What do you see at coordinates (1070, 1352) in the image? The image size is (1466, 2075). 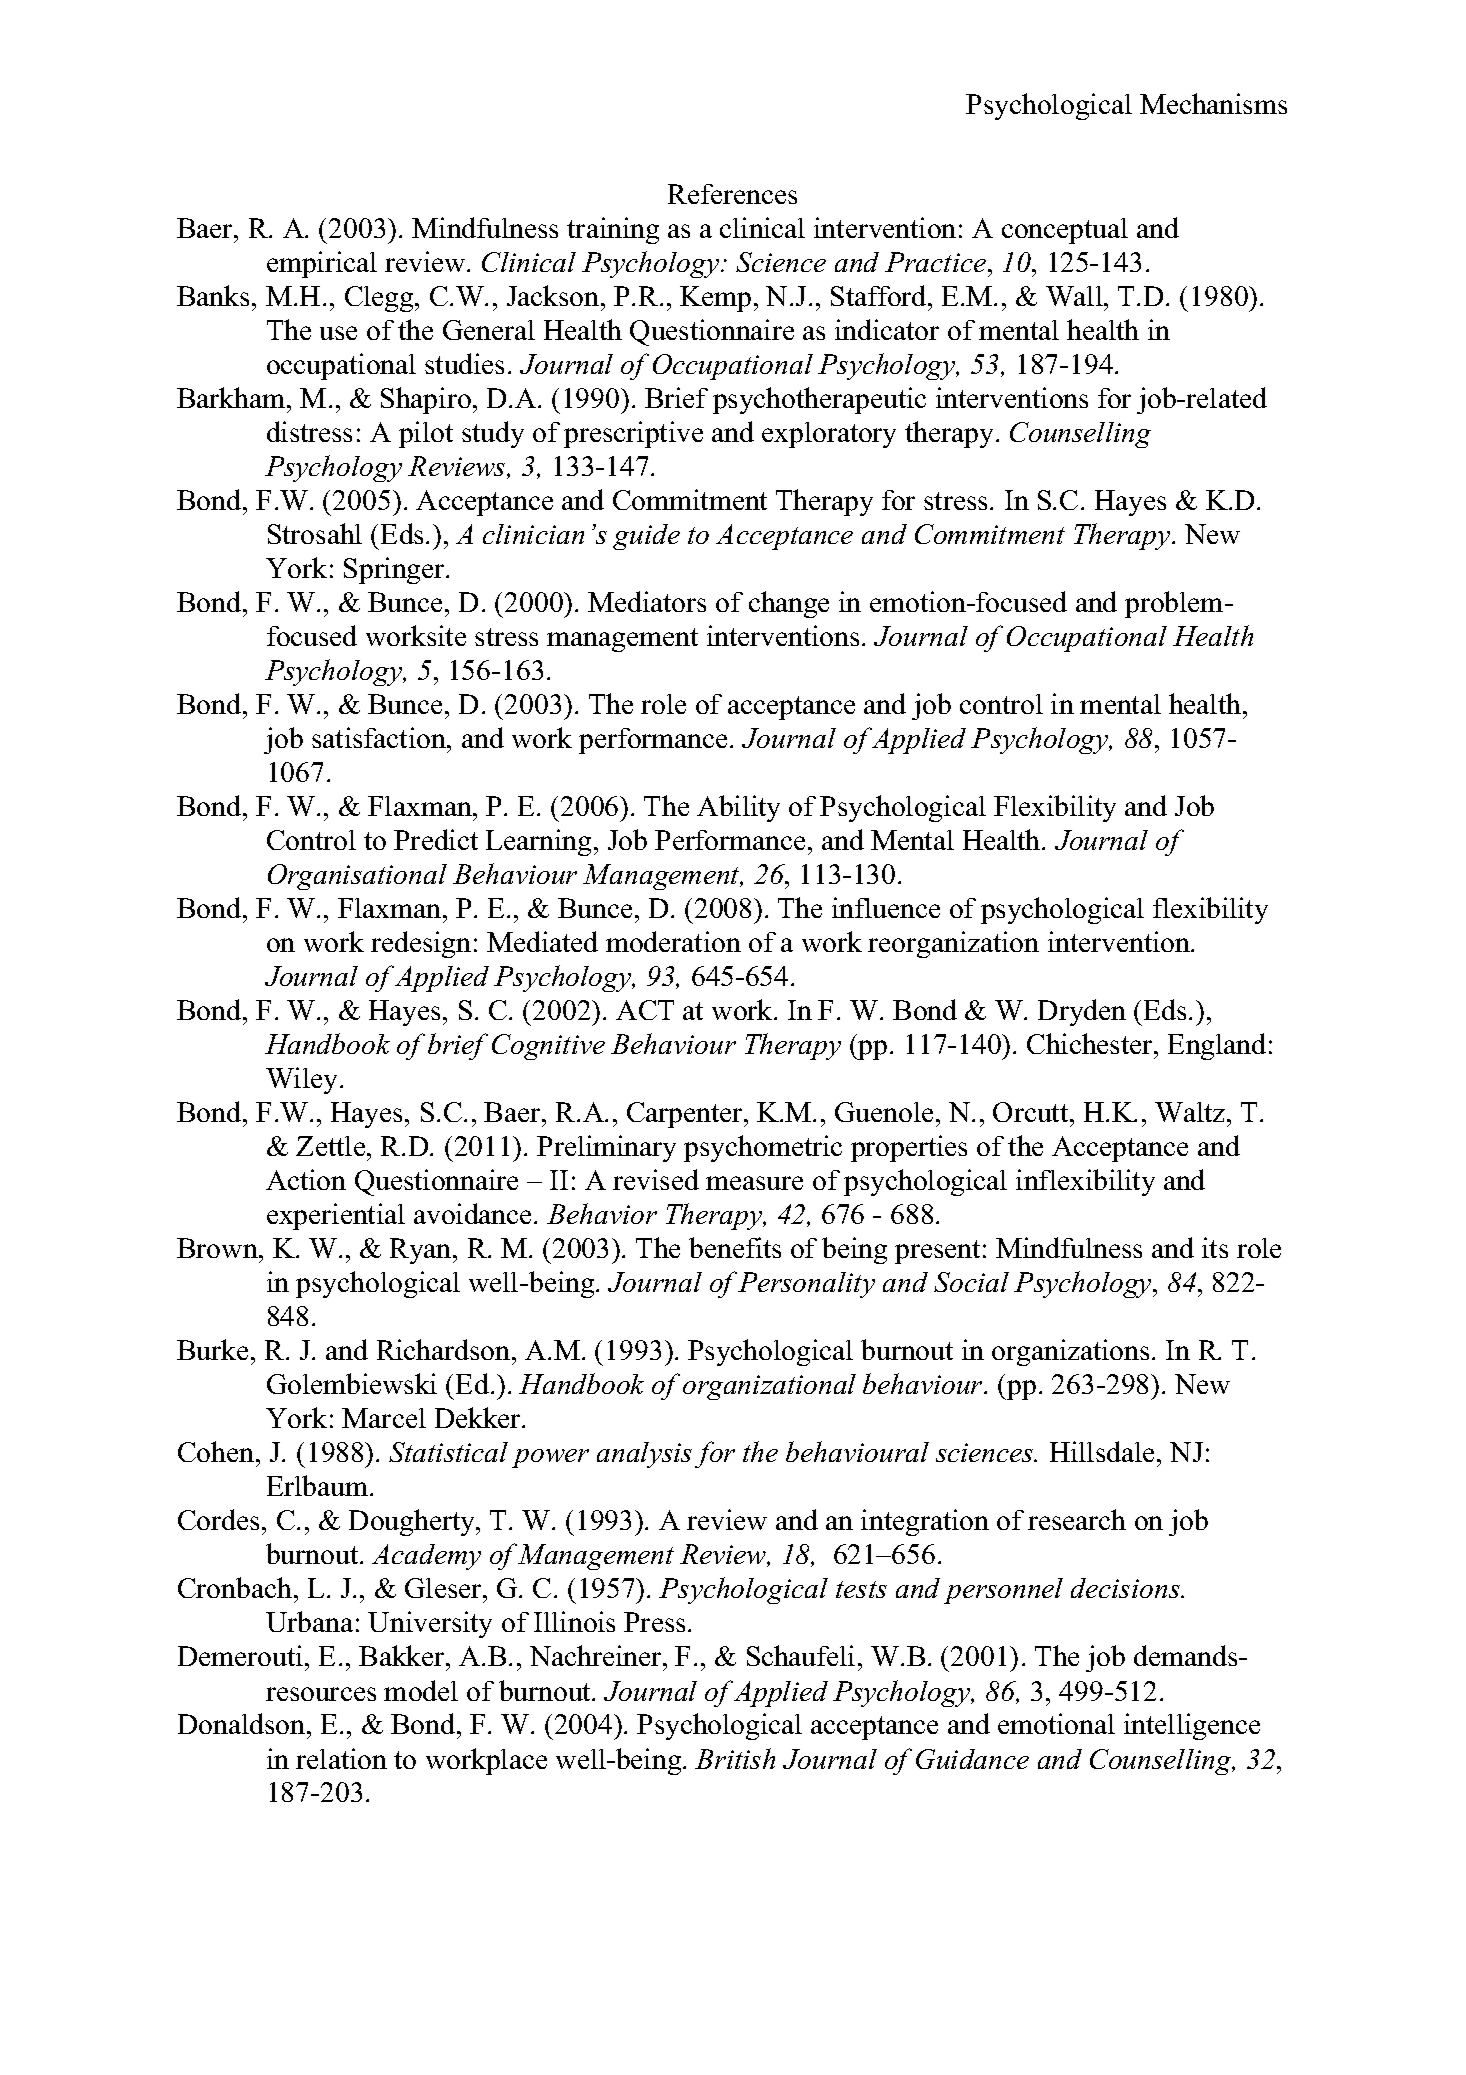 I see `organizations` at bounding box center [1070, 1352].
